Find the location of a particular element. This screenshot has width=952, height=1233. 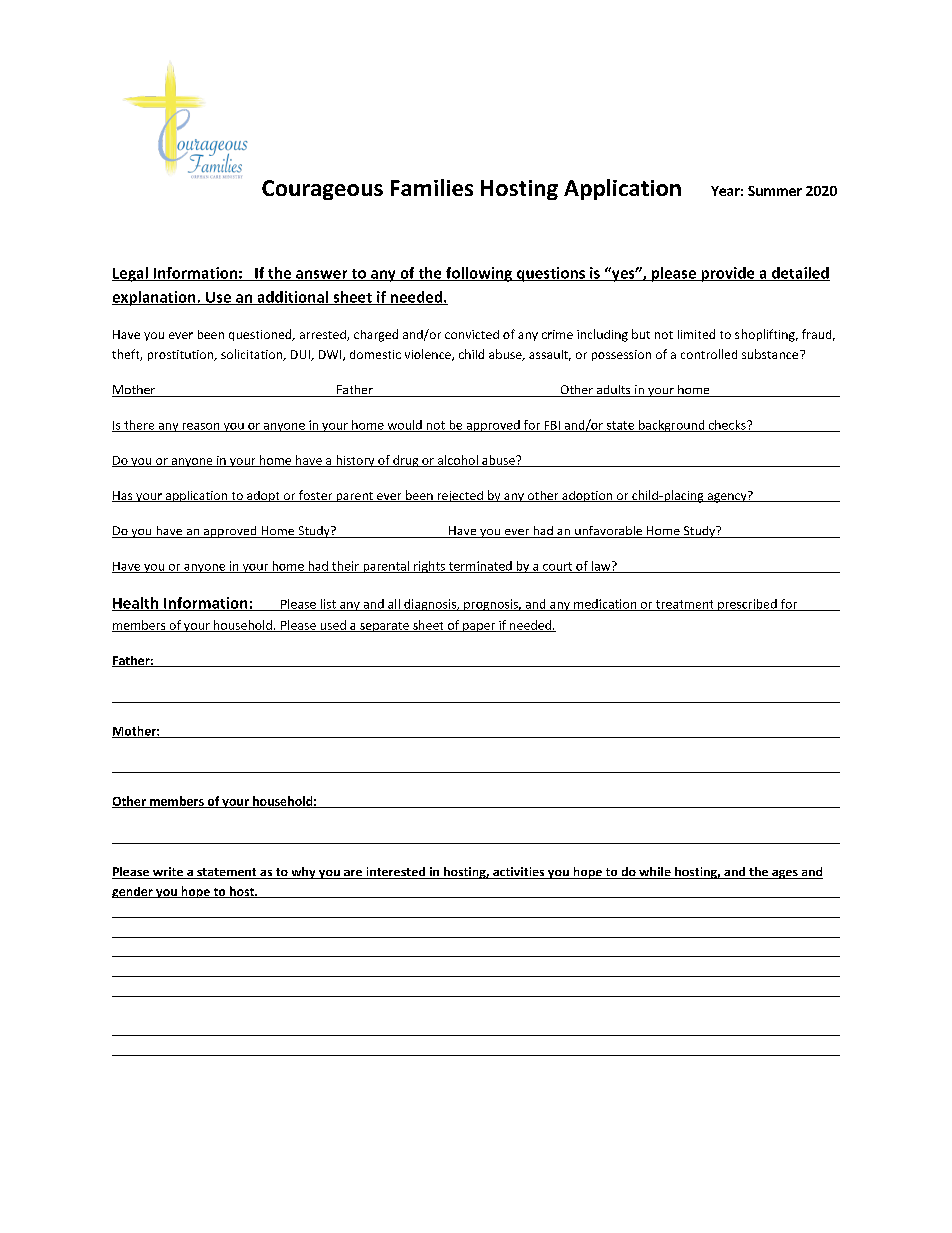

used is located at coordinates (333, 626).
